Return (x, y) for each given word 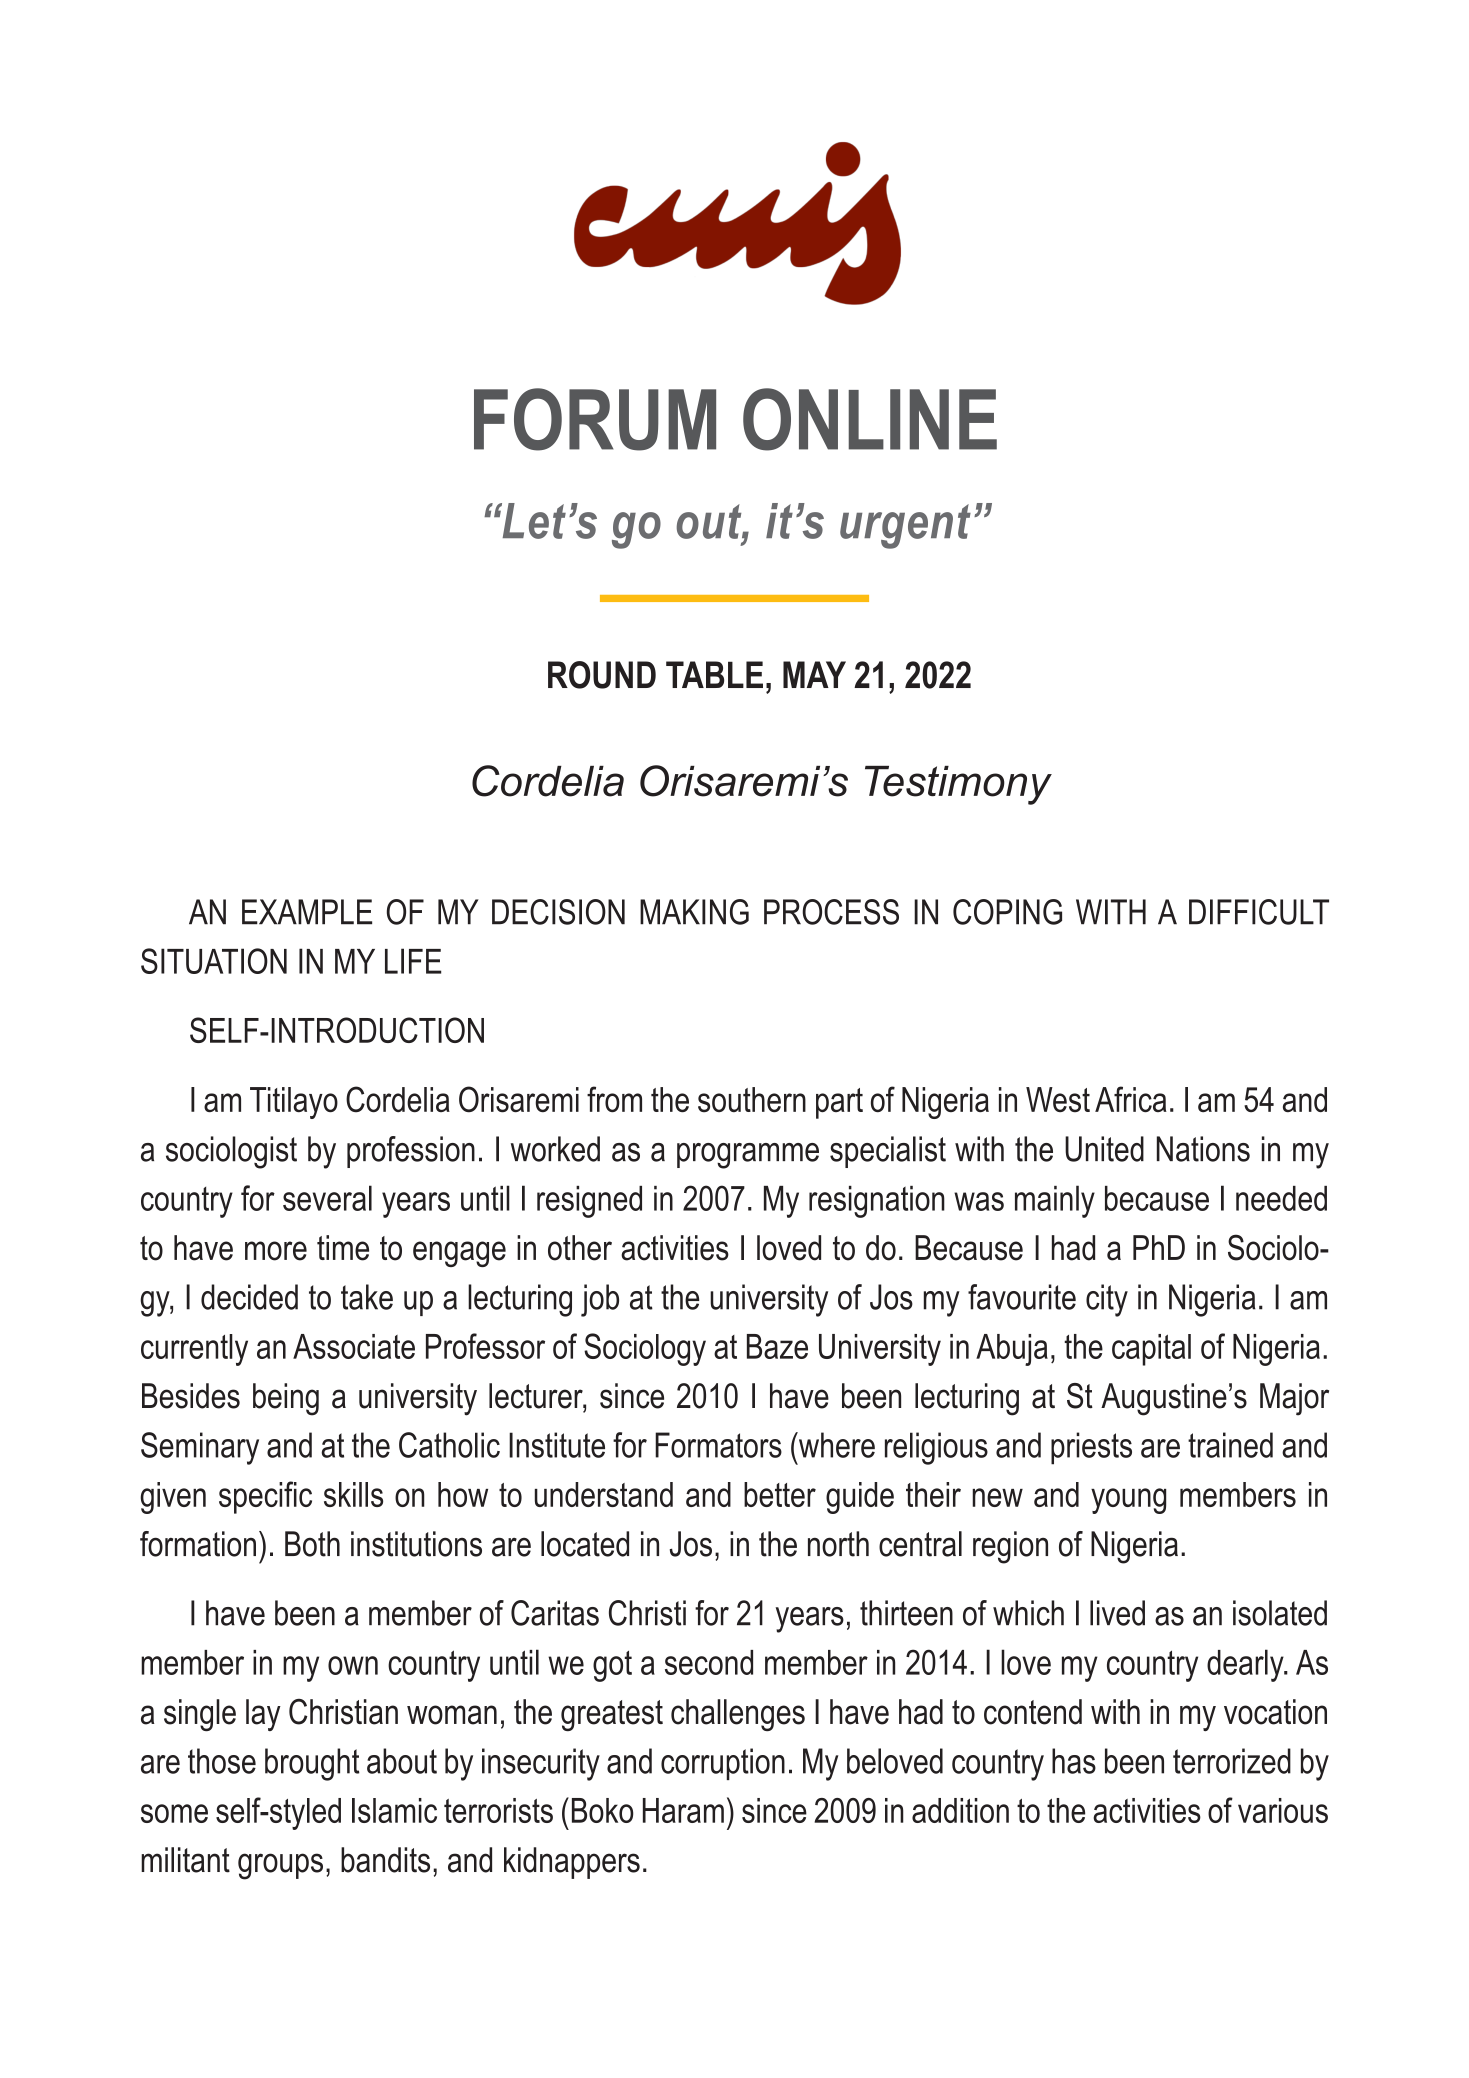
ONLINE (870, 419)
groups (280, 1866)
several (327, 1198)
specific (265, 1497)
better (780, 1494)
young (1128, 1501)
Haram (683, 1810)
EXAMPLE (307, 912)
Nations (1203, 1149)
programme (748, 1156)
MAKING (694, 912)
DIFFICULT (1259, 912)
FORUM (595, 419)
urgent (905, 526)
